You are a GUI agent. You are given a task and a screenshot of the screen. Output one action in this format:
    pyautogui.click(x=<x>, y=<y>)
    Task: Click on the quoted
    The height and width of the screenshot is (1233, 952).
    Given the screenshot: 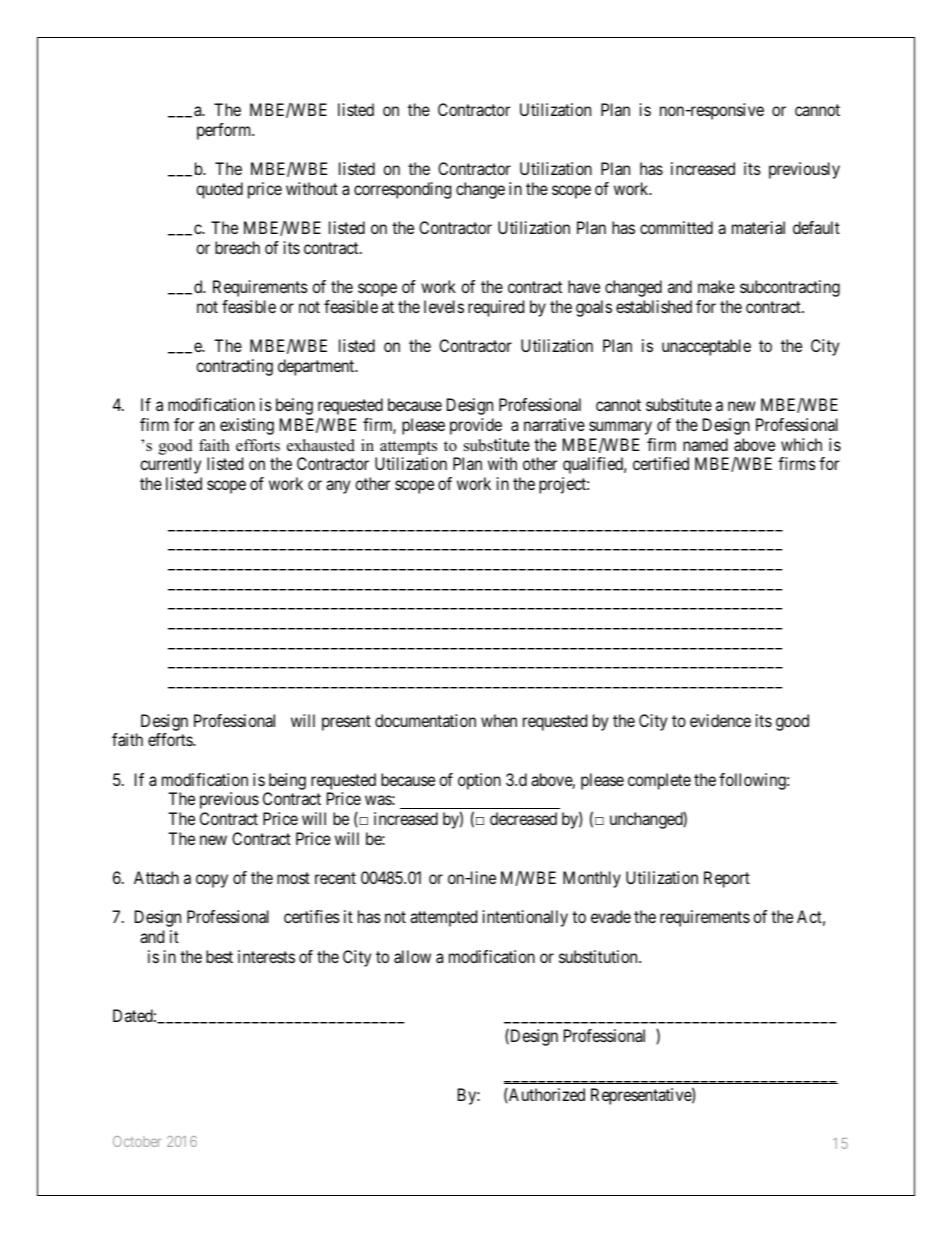 What is the action you would take?
    pyautogui.click(x=219, y=190)
